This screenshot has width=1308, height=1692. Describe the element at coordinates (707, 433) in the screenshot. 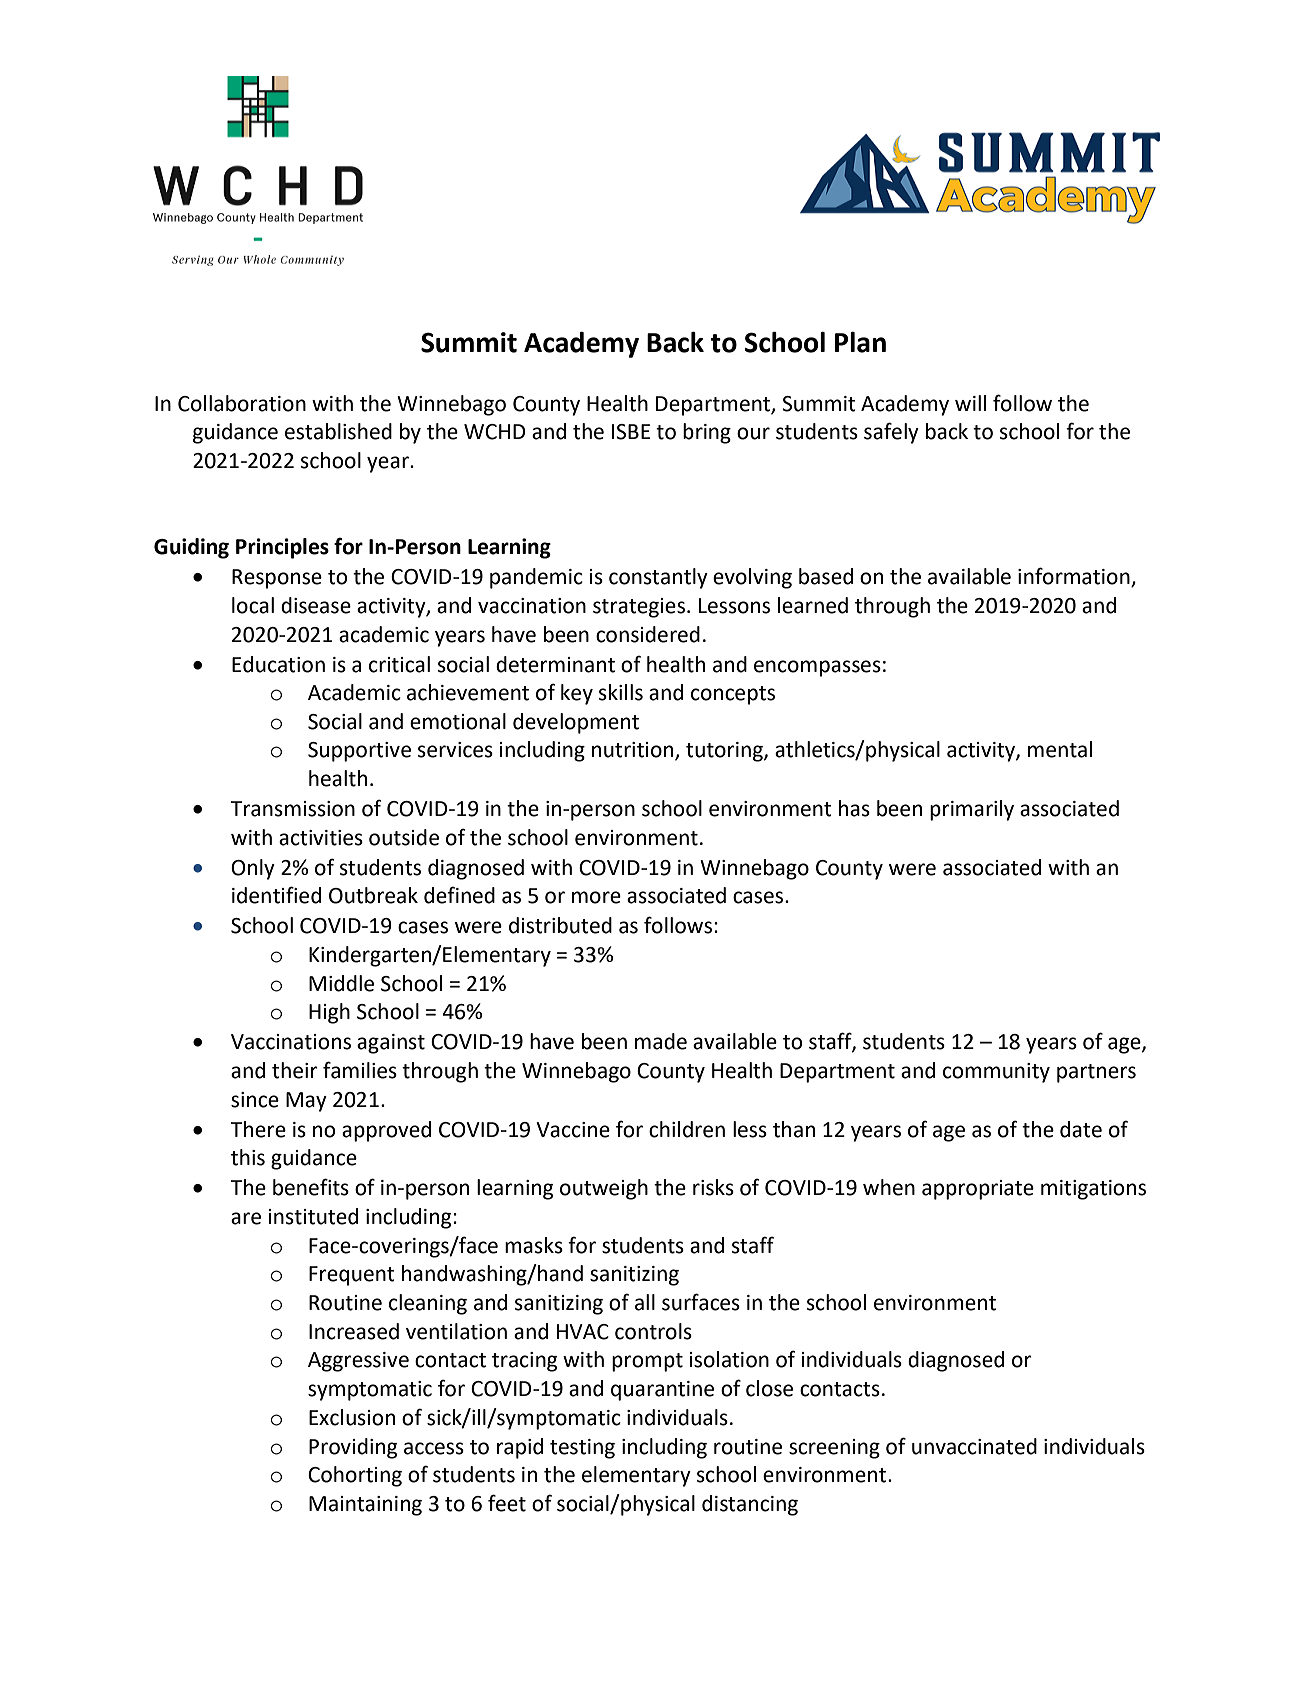

I see `bring` at that location.
